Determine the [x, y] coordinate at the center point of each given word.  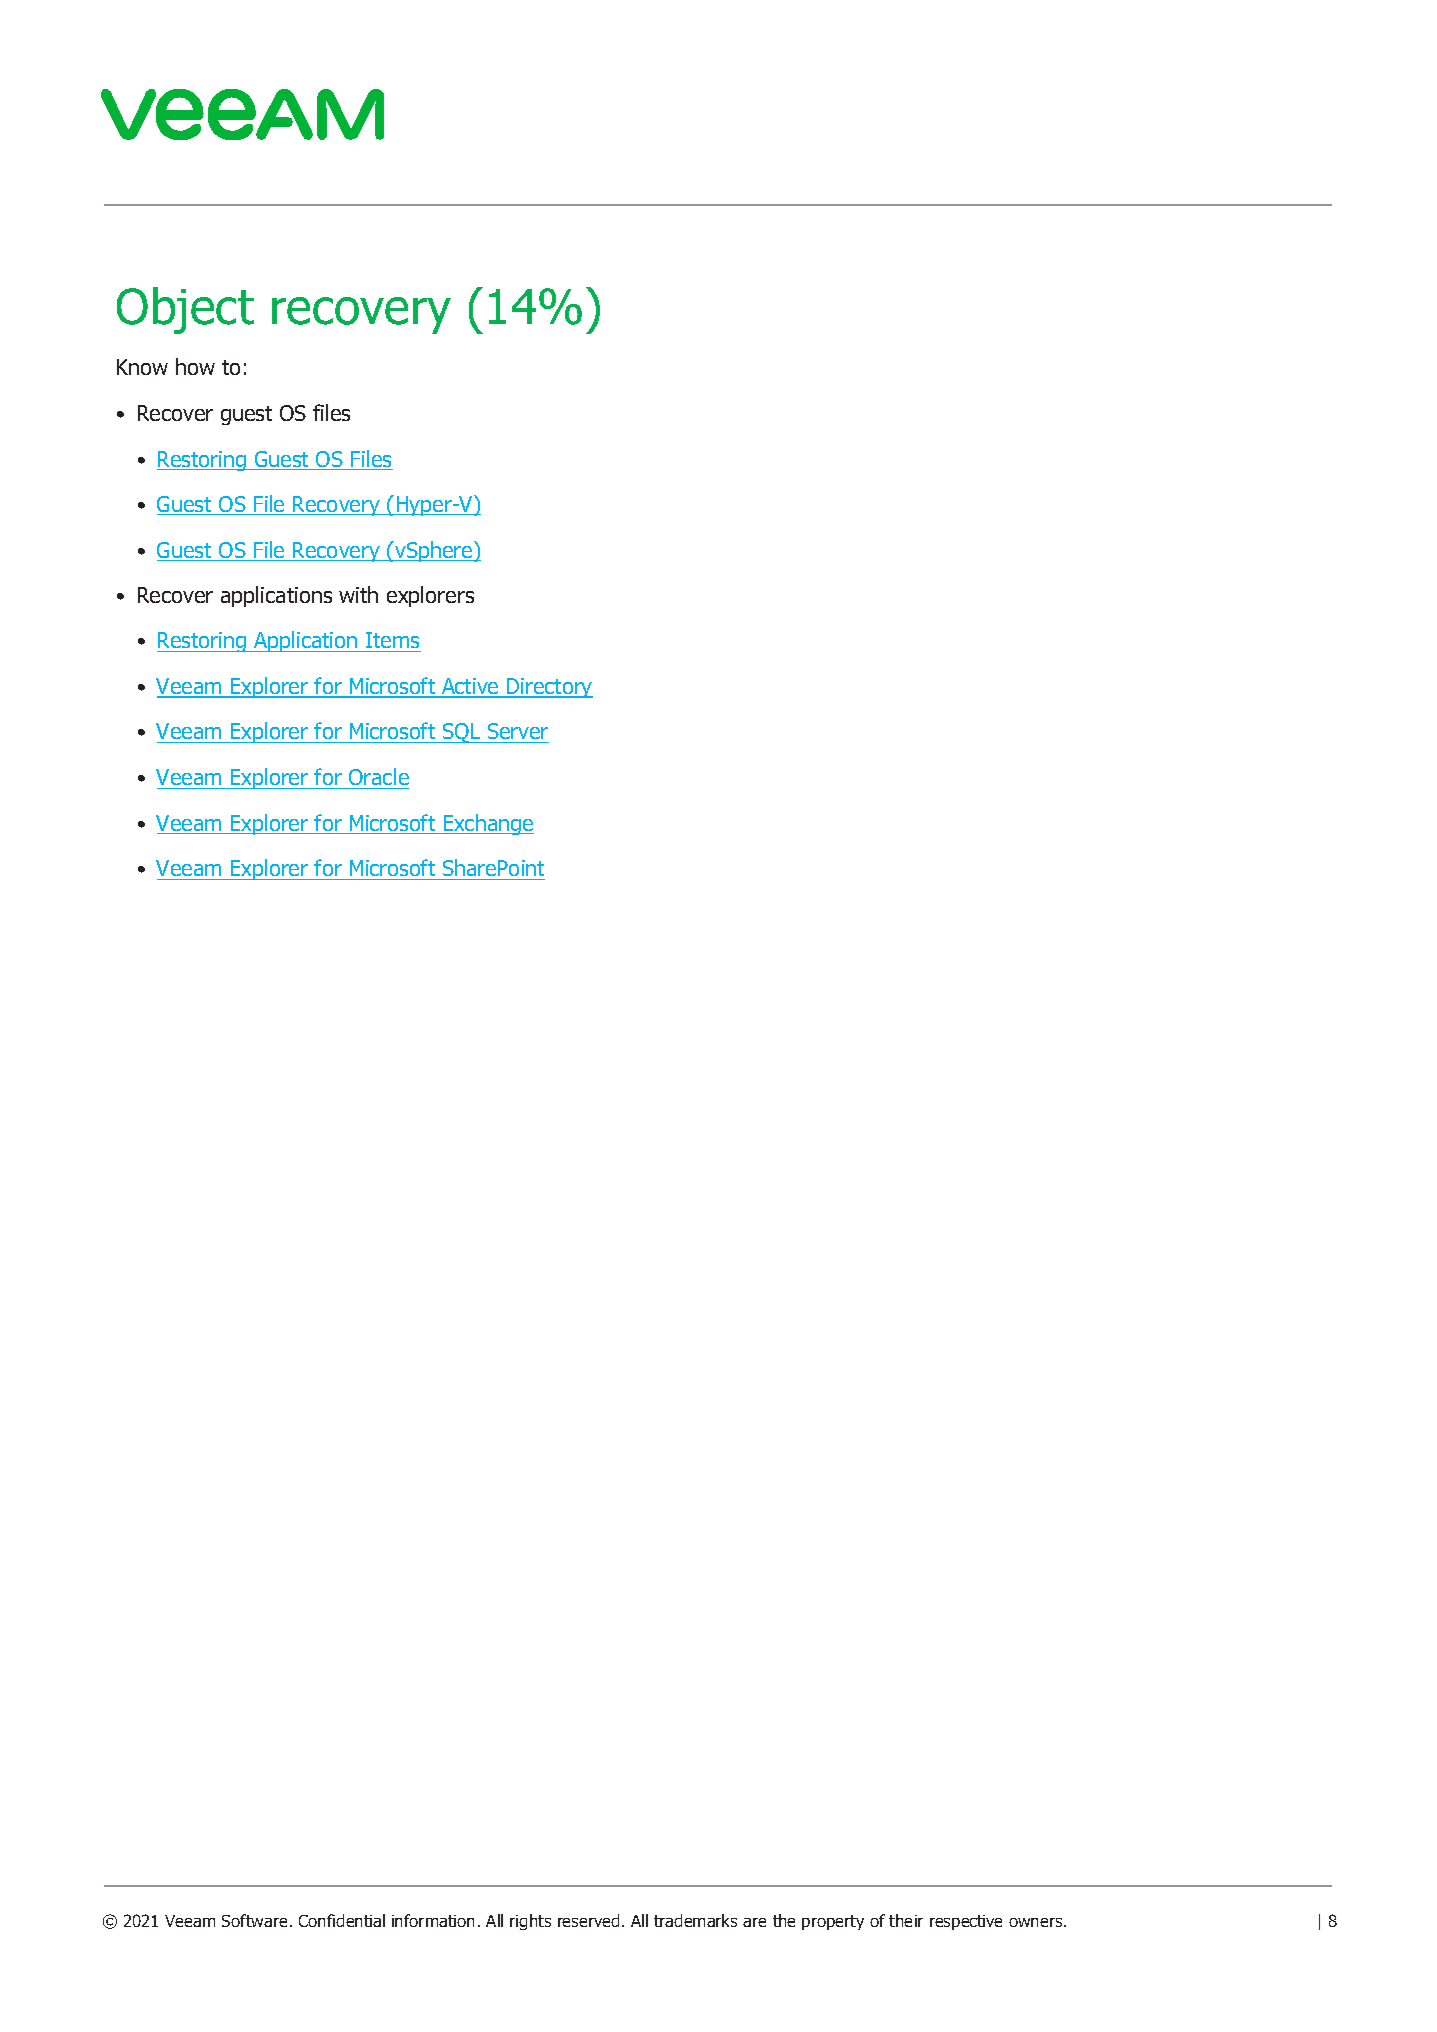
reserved [588, 1920]
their [906, 1920]
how [195, 366]
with [358, 594]
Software [254, 1920]
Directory [549, 688]
